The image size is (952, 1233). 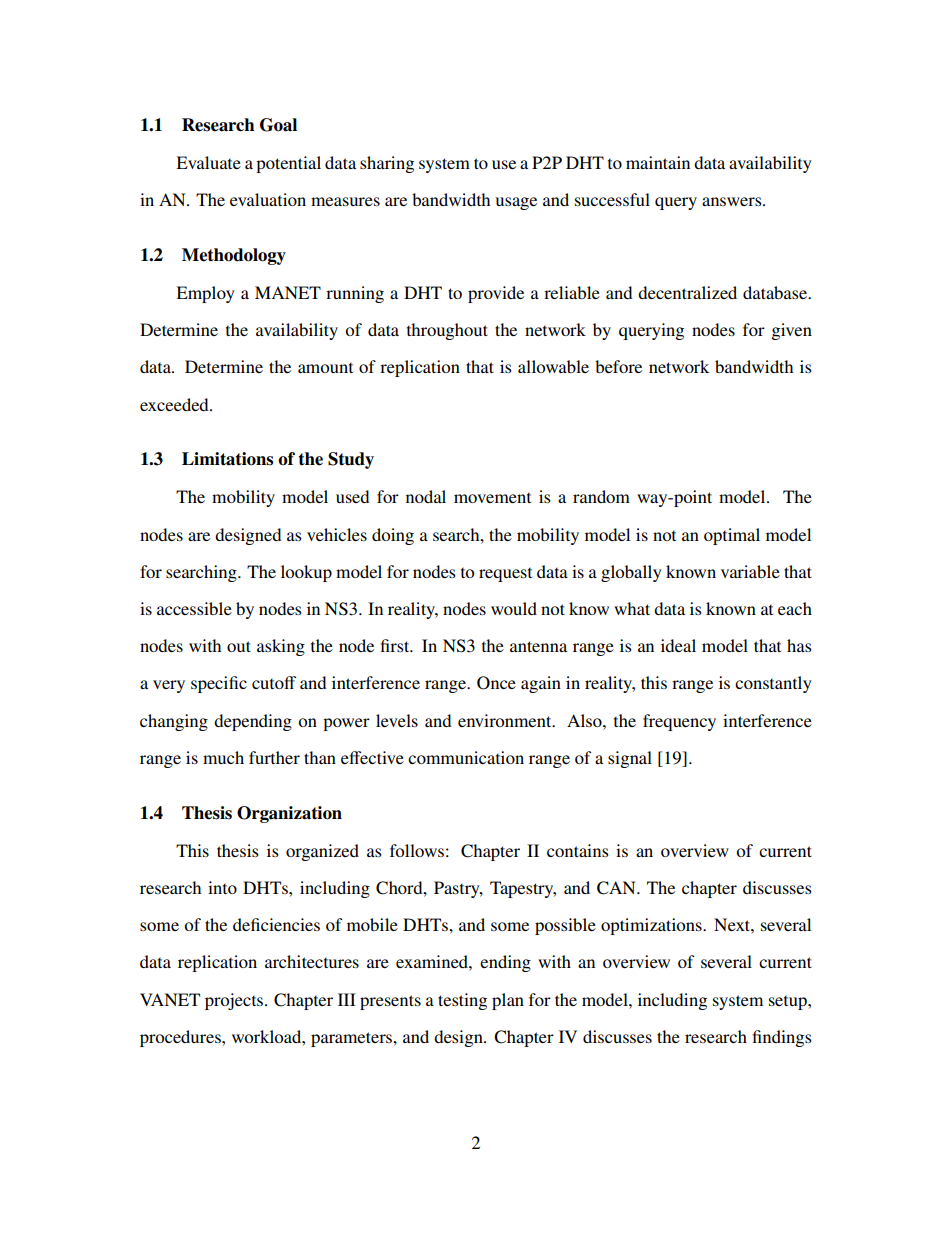 What do you see at coordinates (208, 162) in the screenshot?
I see `Evaluate` at bounding box center [208, 162].
